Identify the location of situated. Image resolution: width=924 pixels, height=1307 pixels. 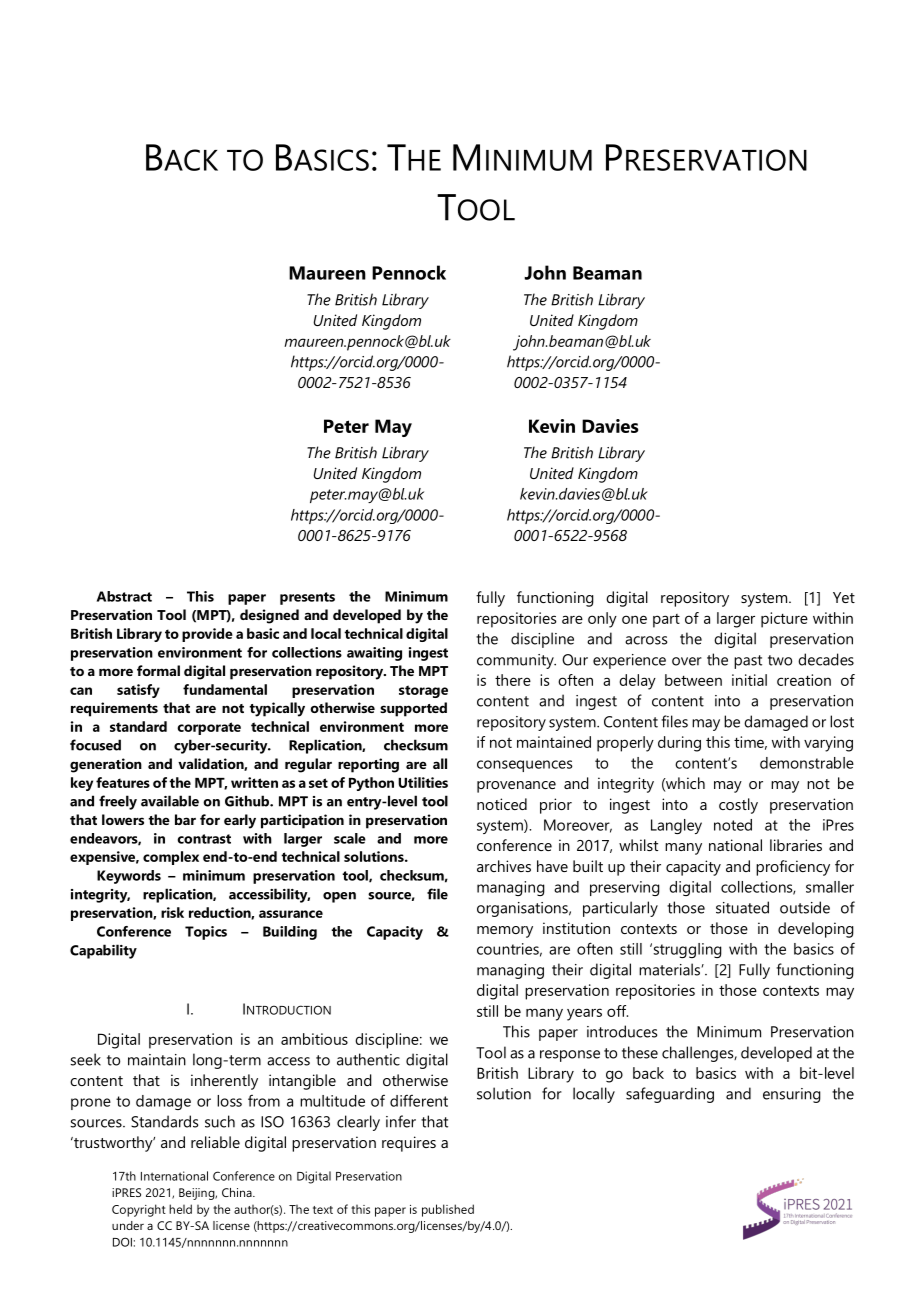
(742, 907).
